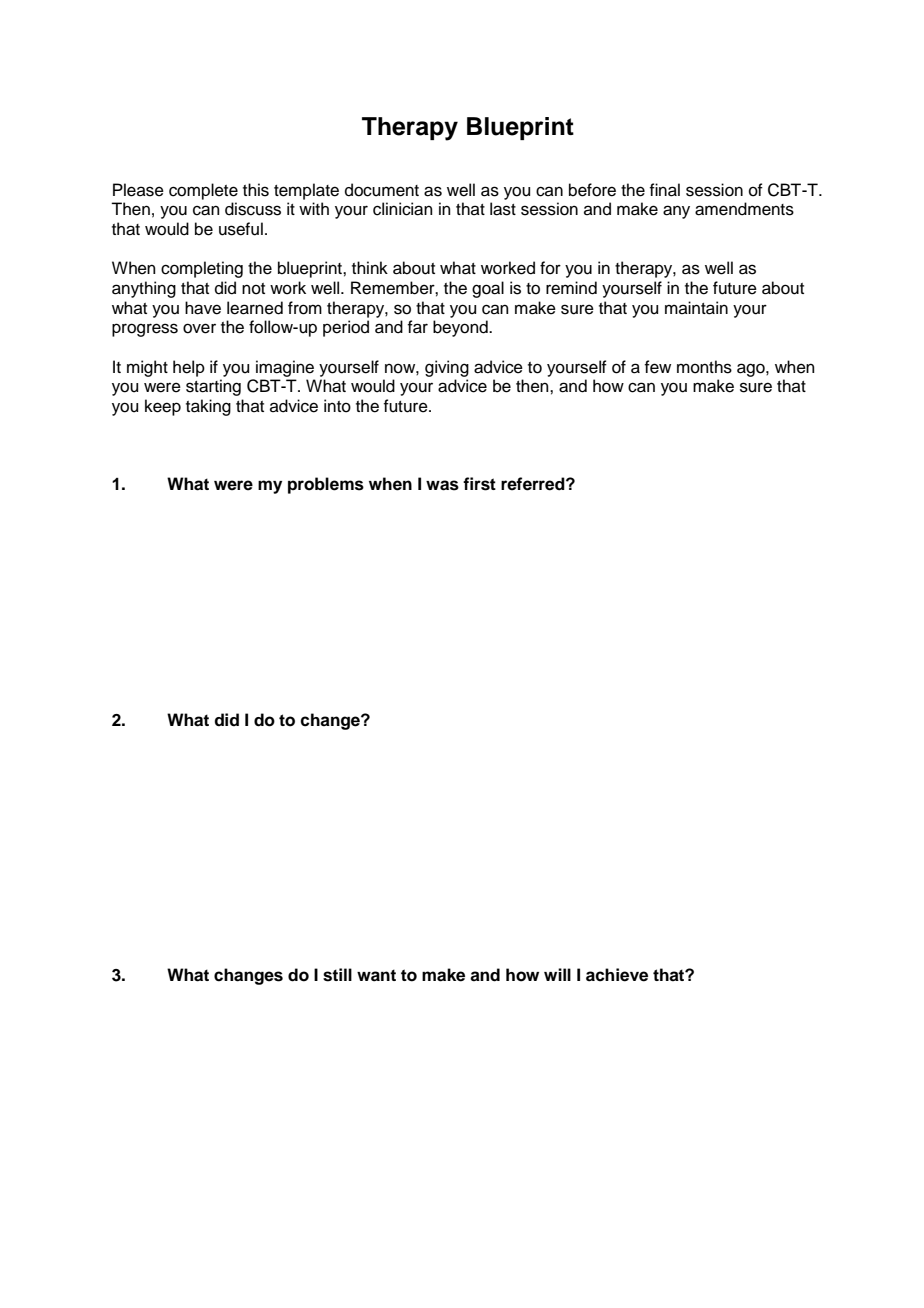  What do you see at coordinates (447, 368) in the screenshot?
I see `giving` at bounding box center [447, 368].
